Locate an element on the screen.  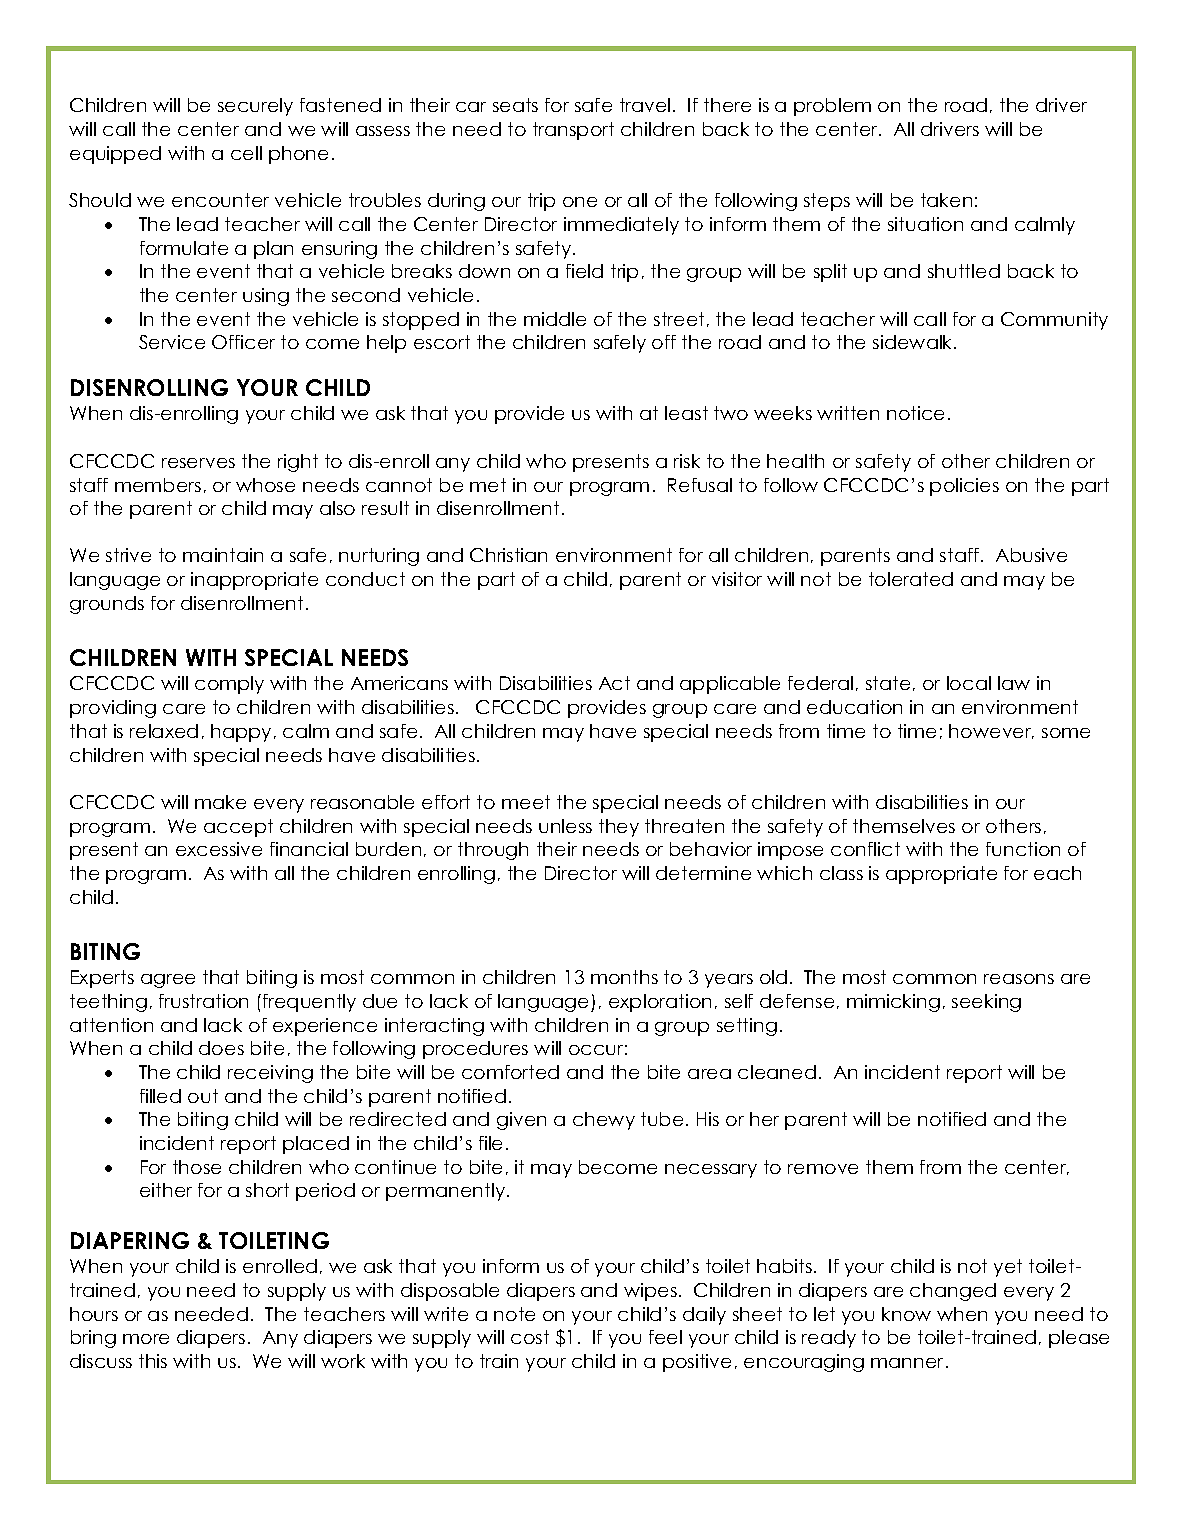
transport is located at coordinates (573, 131).
